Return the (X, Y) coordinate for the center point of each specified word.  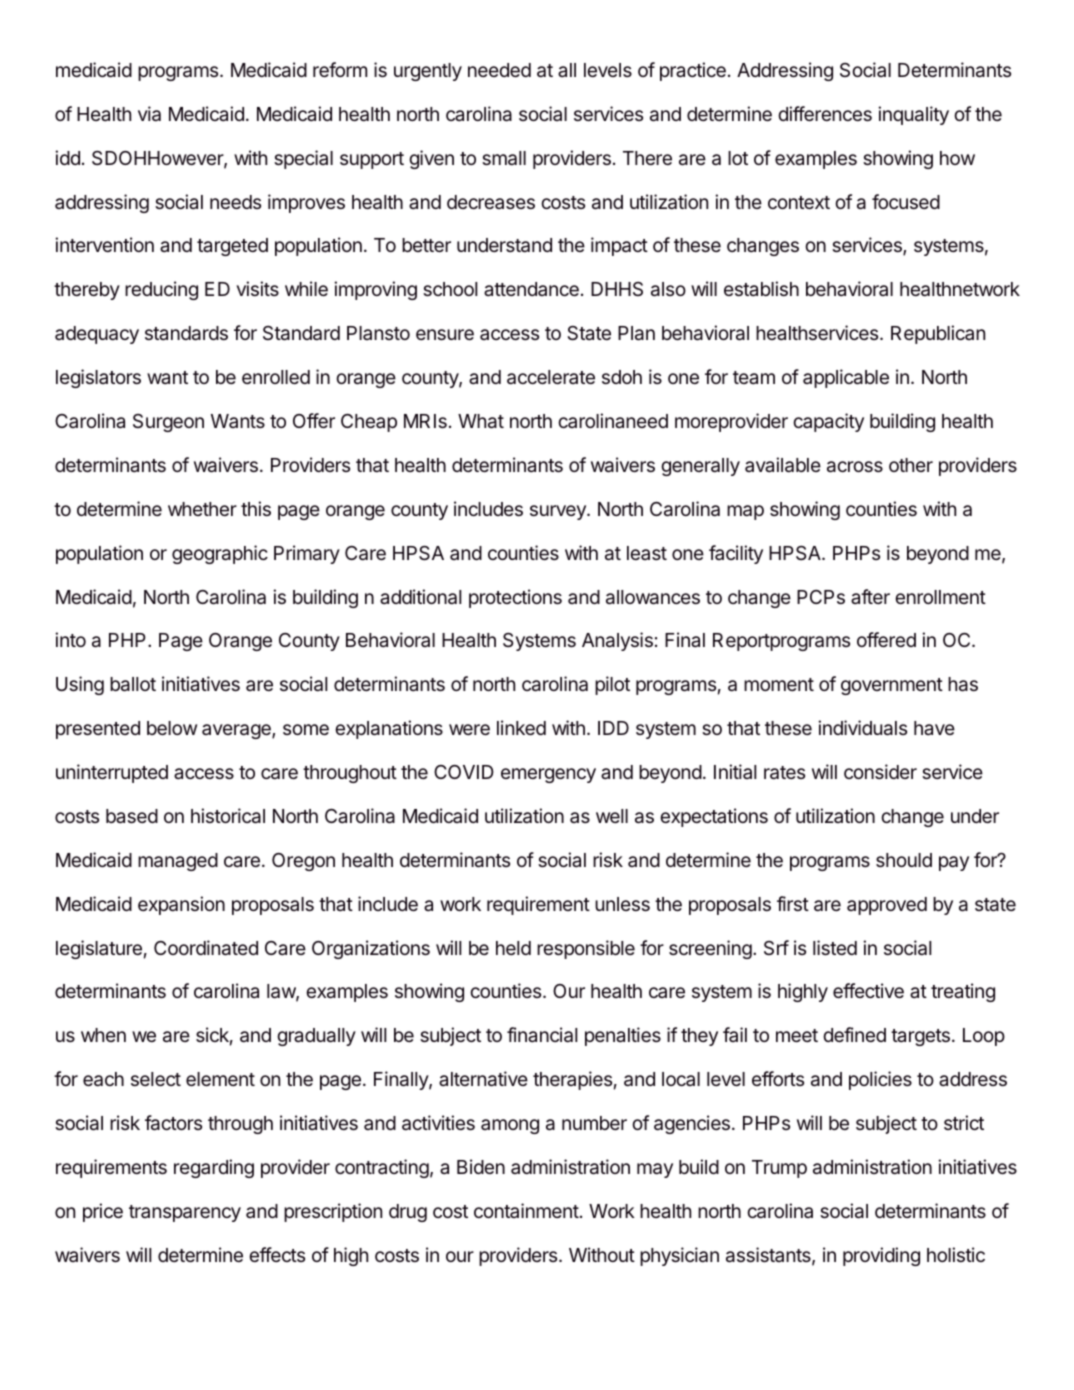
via (149, 113)
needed (499, 70)
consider (880, 771)
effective (868, 990)
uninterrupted (112, 773)
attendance (531, 289)
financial (542, 1034)
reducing (161, 290)
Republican (938, 334)
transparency (185, 1213)
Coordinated (206, 948)
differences (825, 113)
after (870, 596)
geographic (220, 554)
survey (559, 512)
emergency (548, 775)
